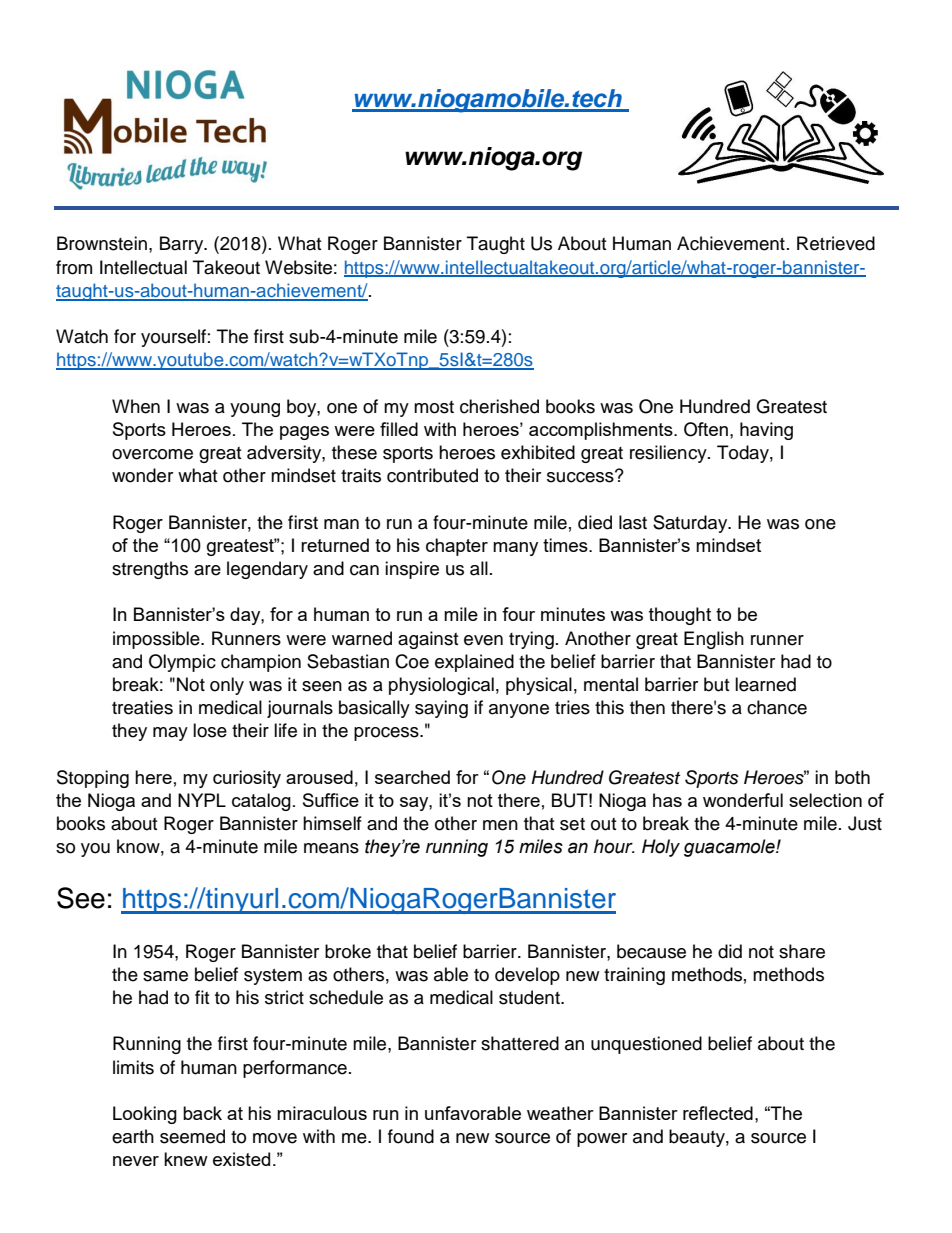  What do you see at coordinates (836, 243) in the document?
I see `Retrieved` at bounding box center [836, 243].
